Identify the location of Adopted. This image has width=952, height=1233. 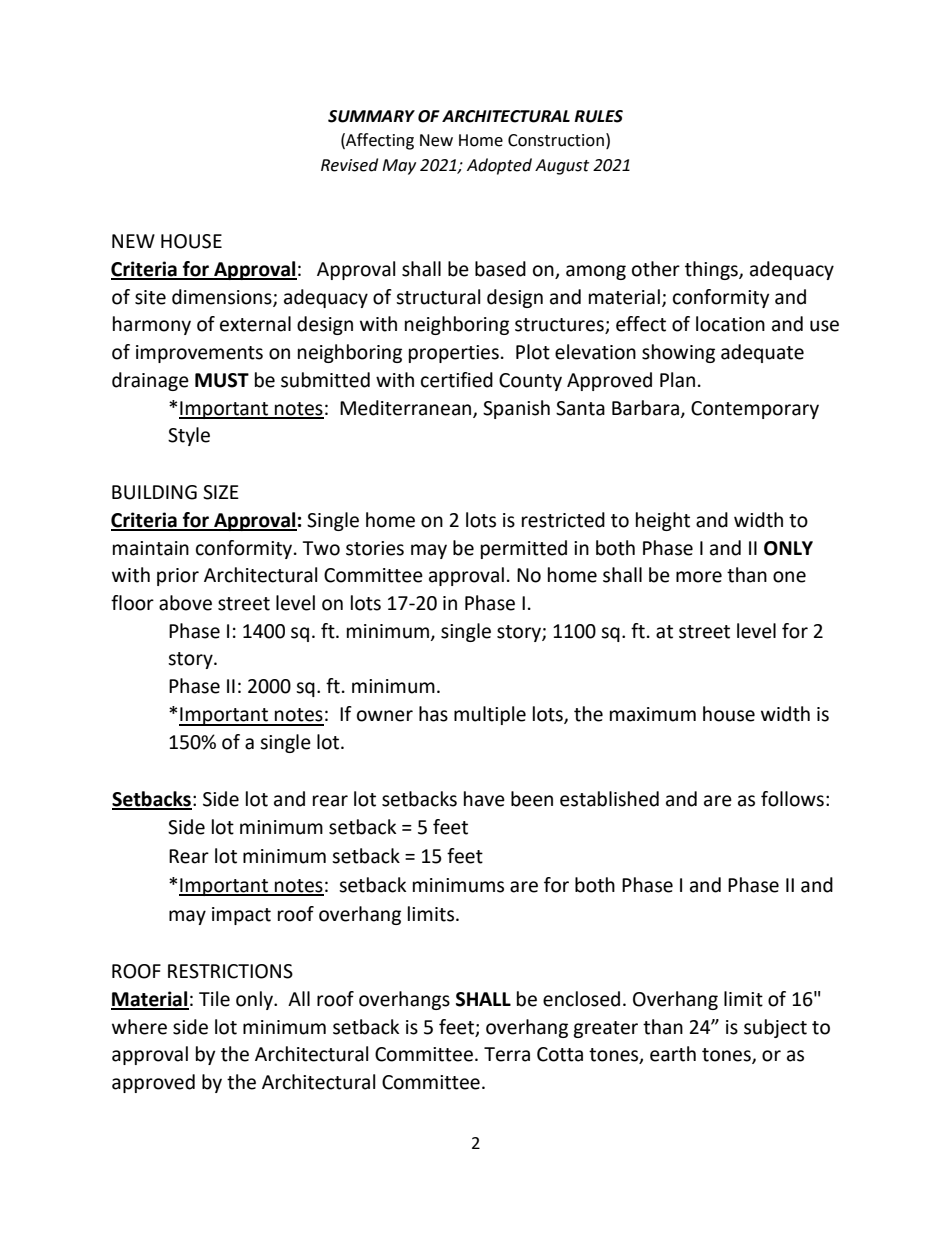
(499, 166).
